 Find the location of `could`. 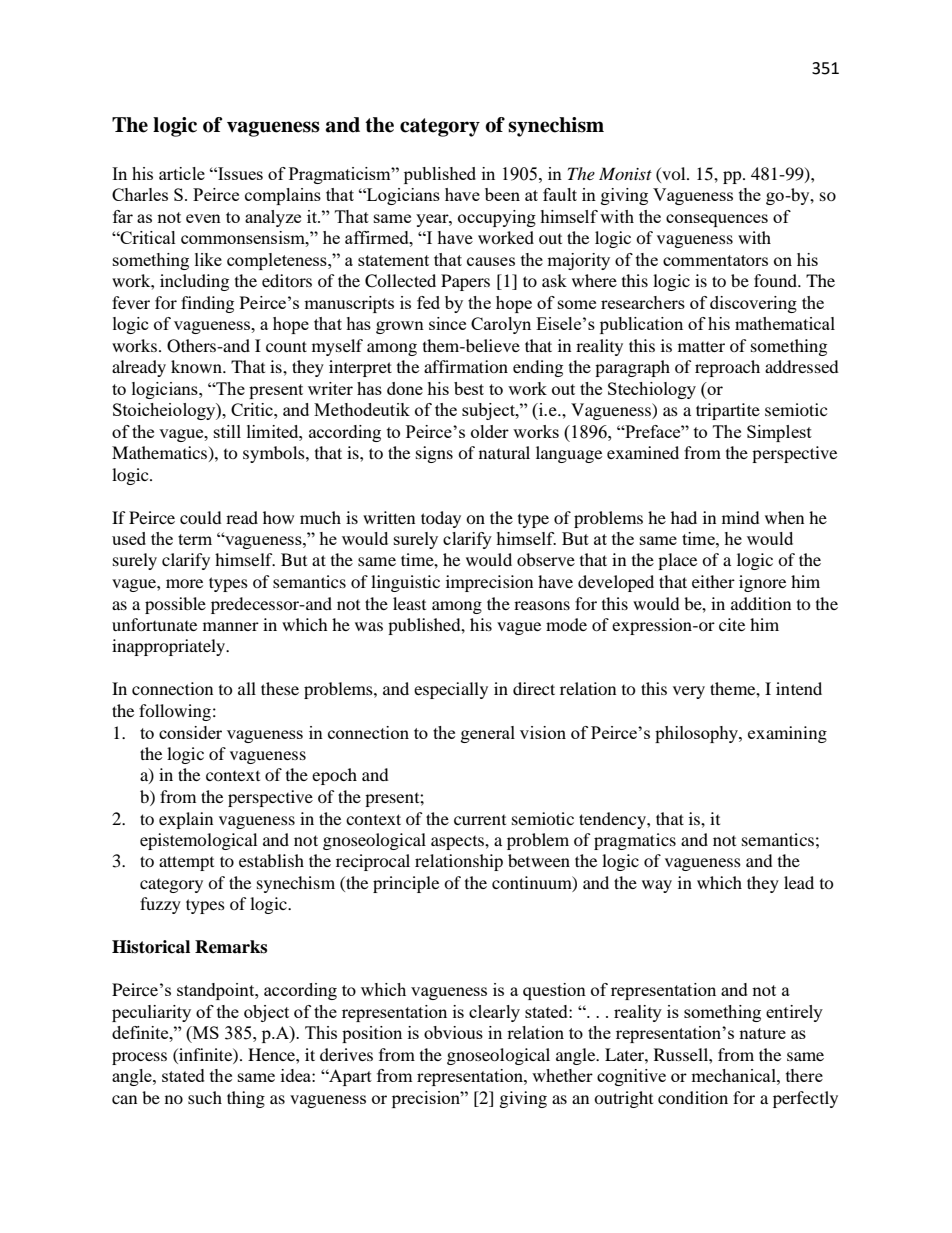

could is located at coordinates (201, 517).
